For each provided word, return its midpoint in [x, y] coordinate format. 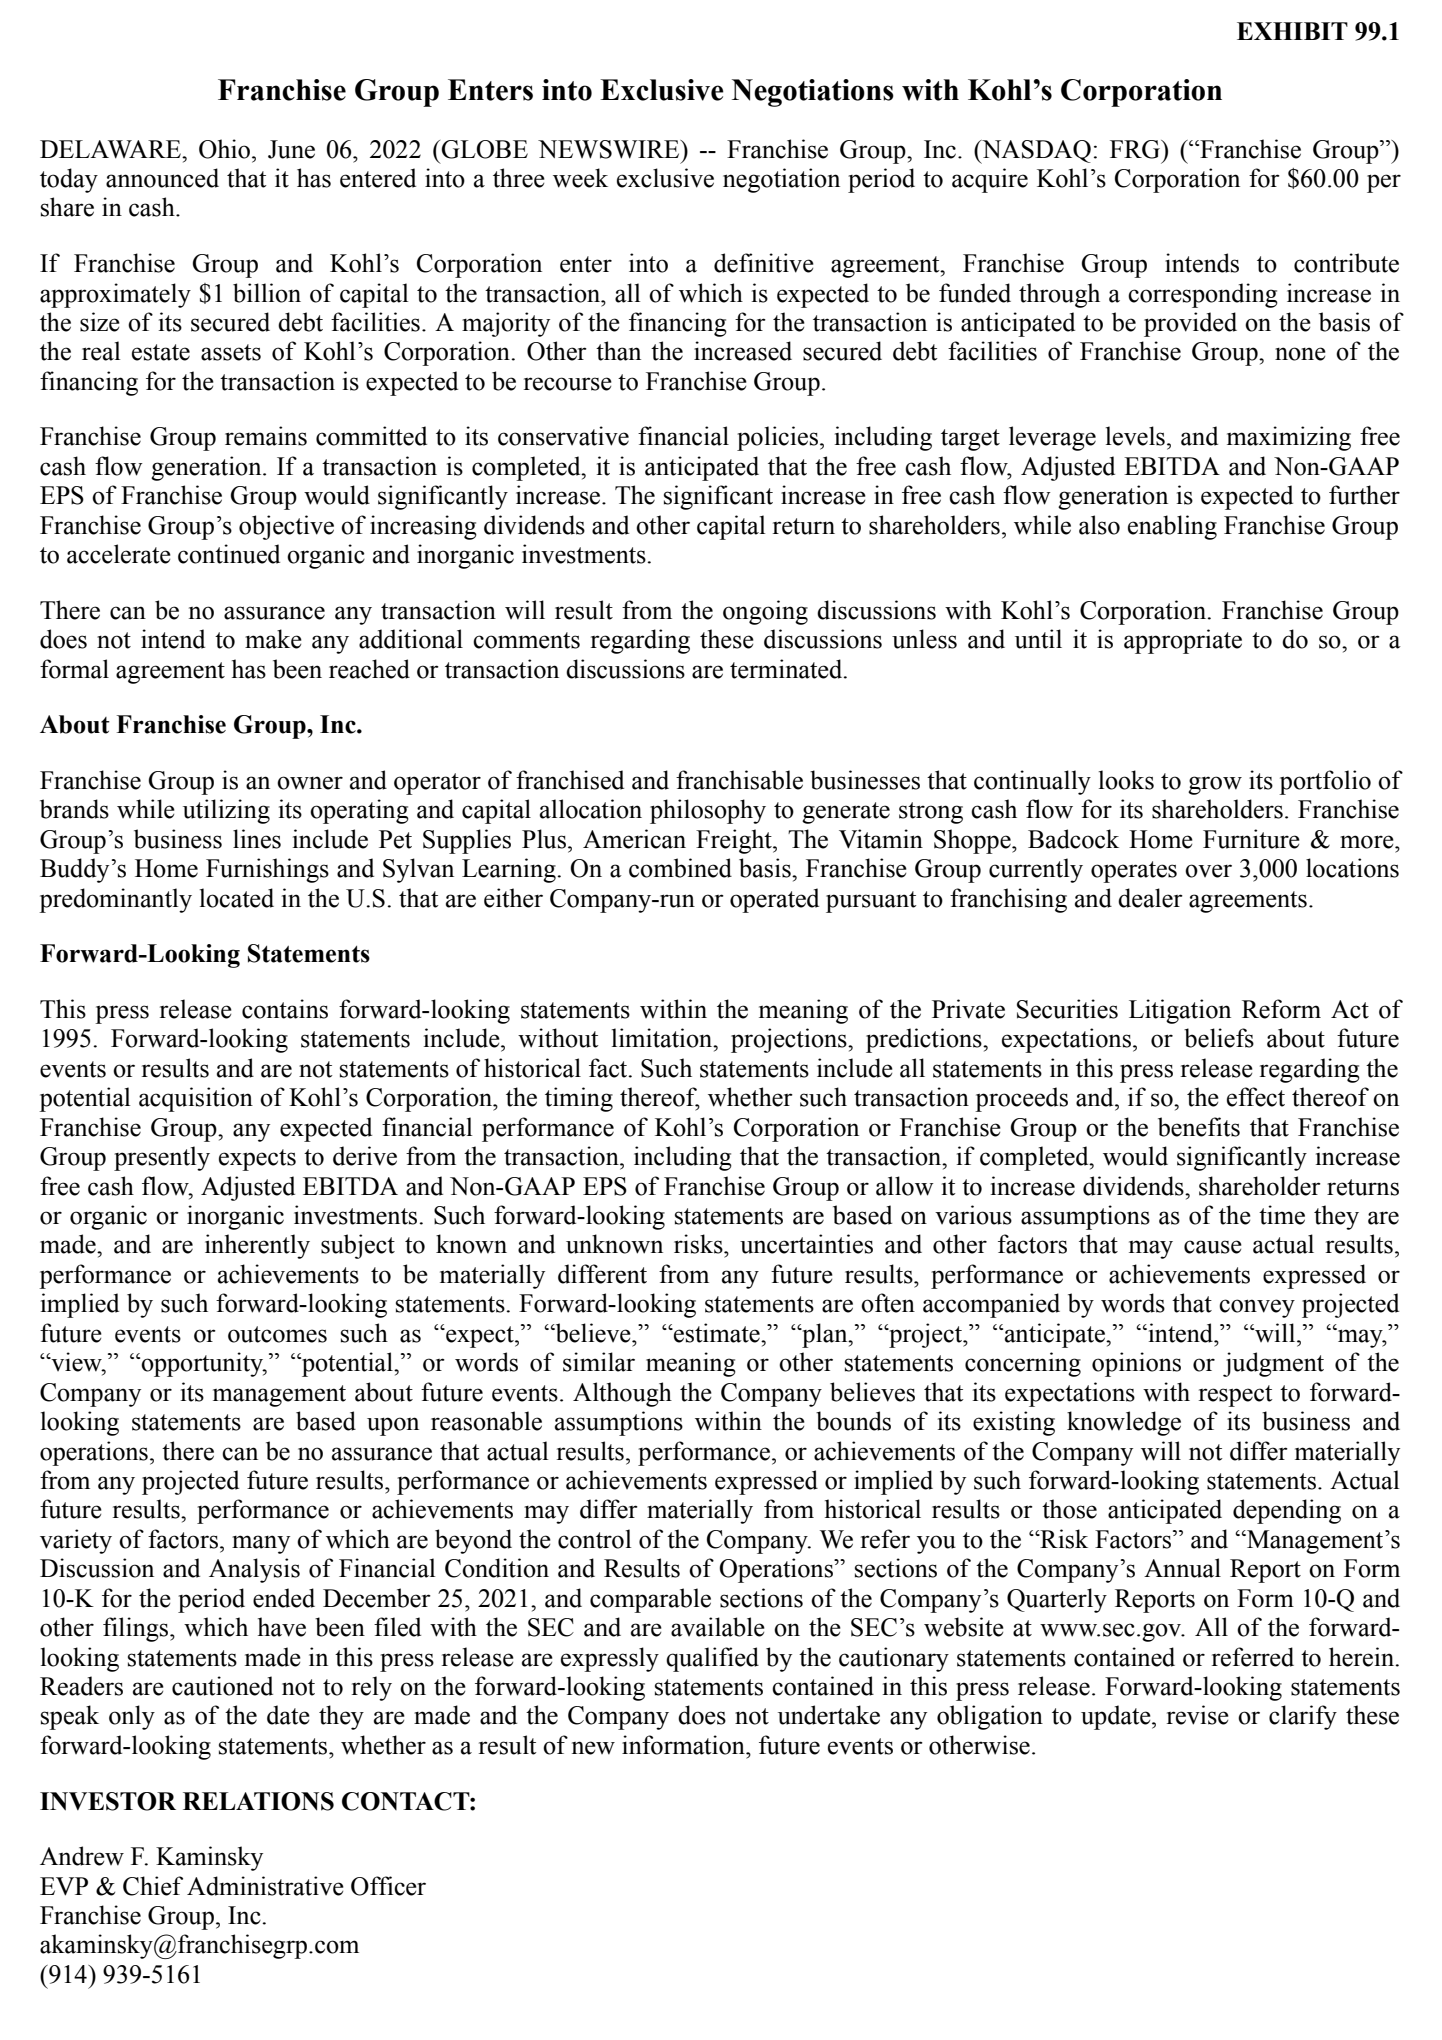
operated [774, 900]
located [237, 898]
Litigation [1180, 1011]
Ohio [224, 149]
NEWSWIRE [610, 149]
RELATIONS [258, 1801]
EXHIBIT [1292, 31]
